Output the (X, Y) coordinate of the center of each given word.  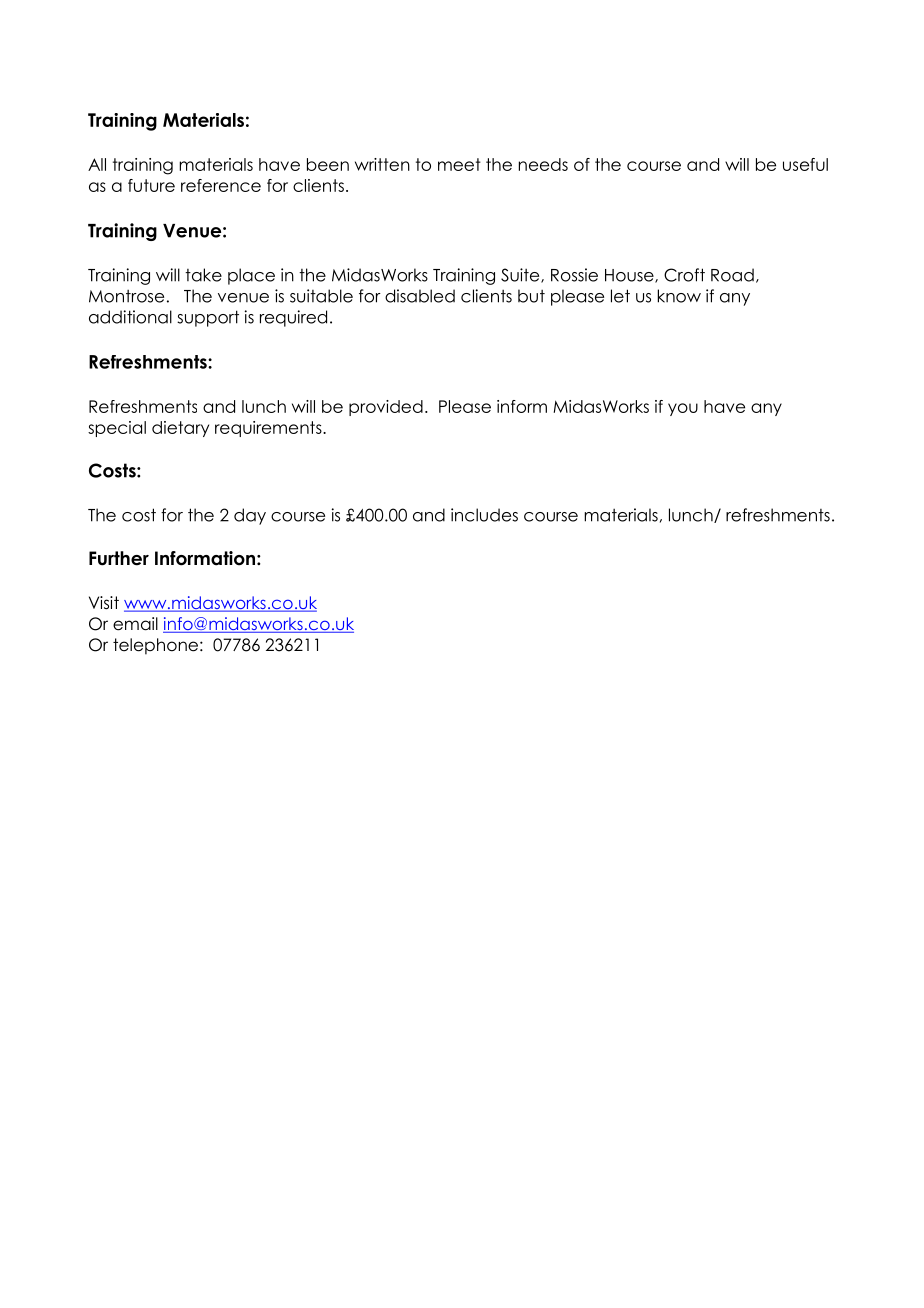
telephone (155, 646)
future (151, 185)
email (135, 624)
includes (484, 515)
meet (459, 164)
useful (805, 164)
